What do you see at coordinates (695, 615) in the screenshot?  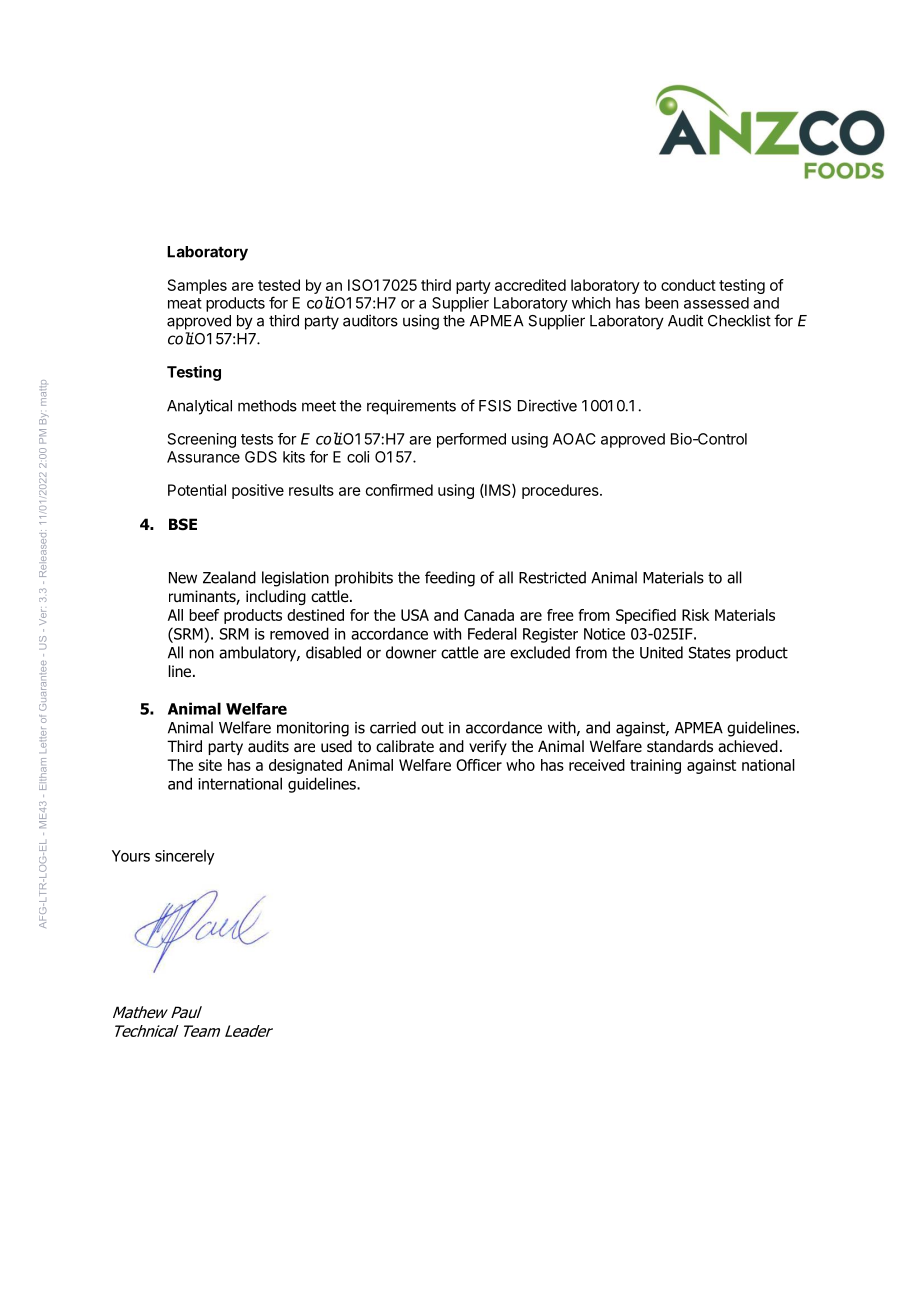 I see `Risk` at bounding box center [695, 615].
